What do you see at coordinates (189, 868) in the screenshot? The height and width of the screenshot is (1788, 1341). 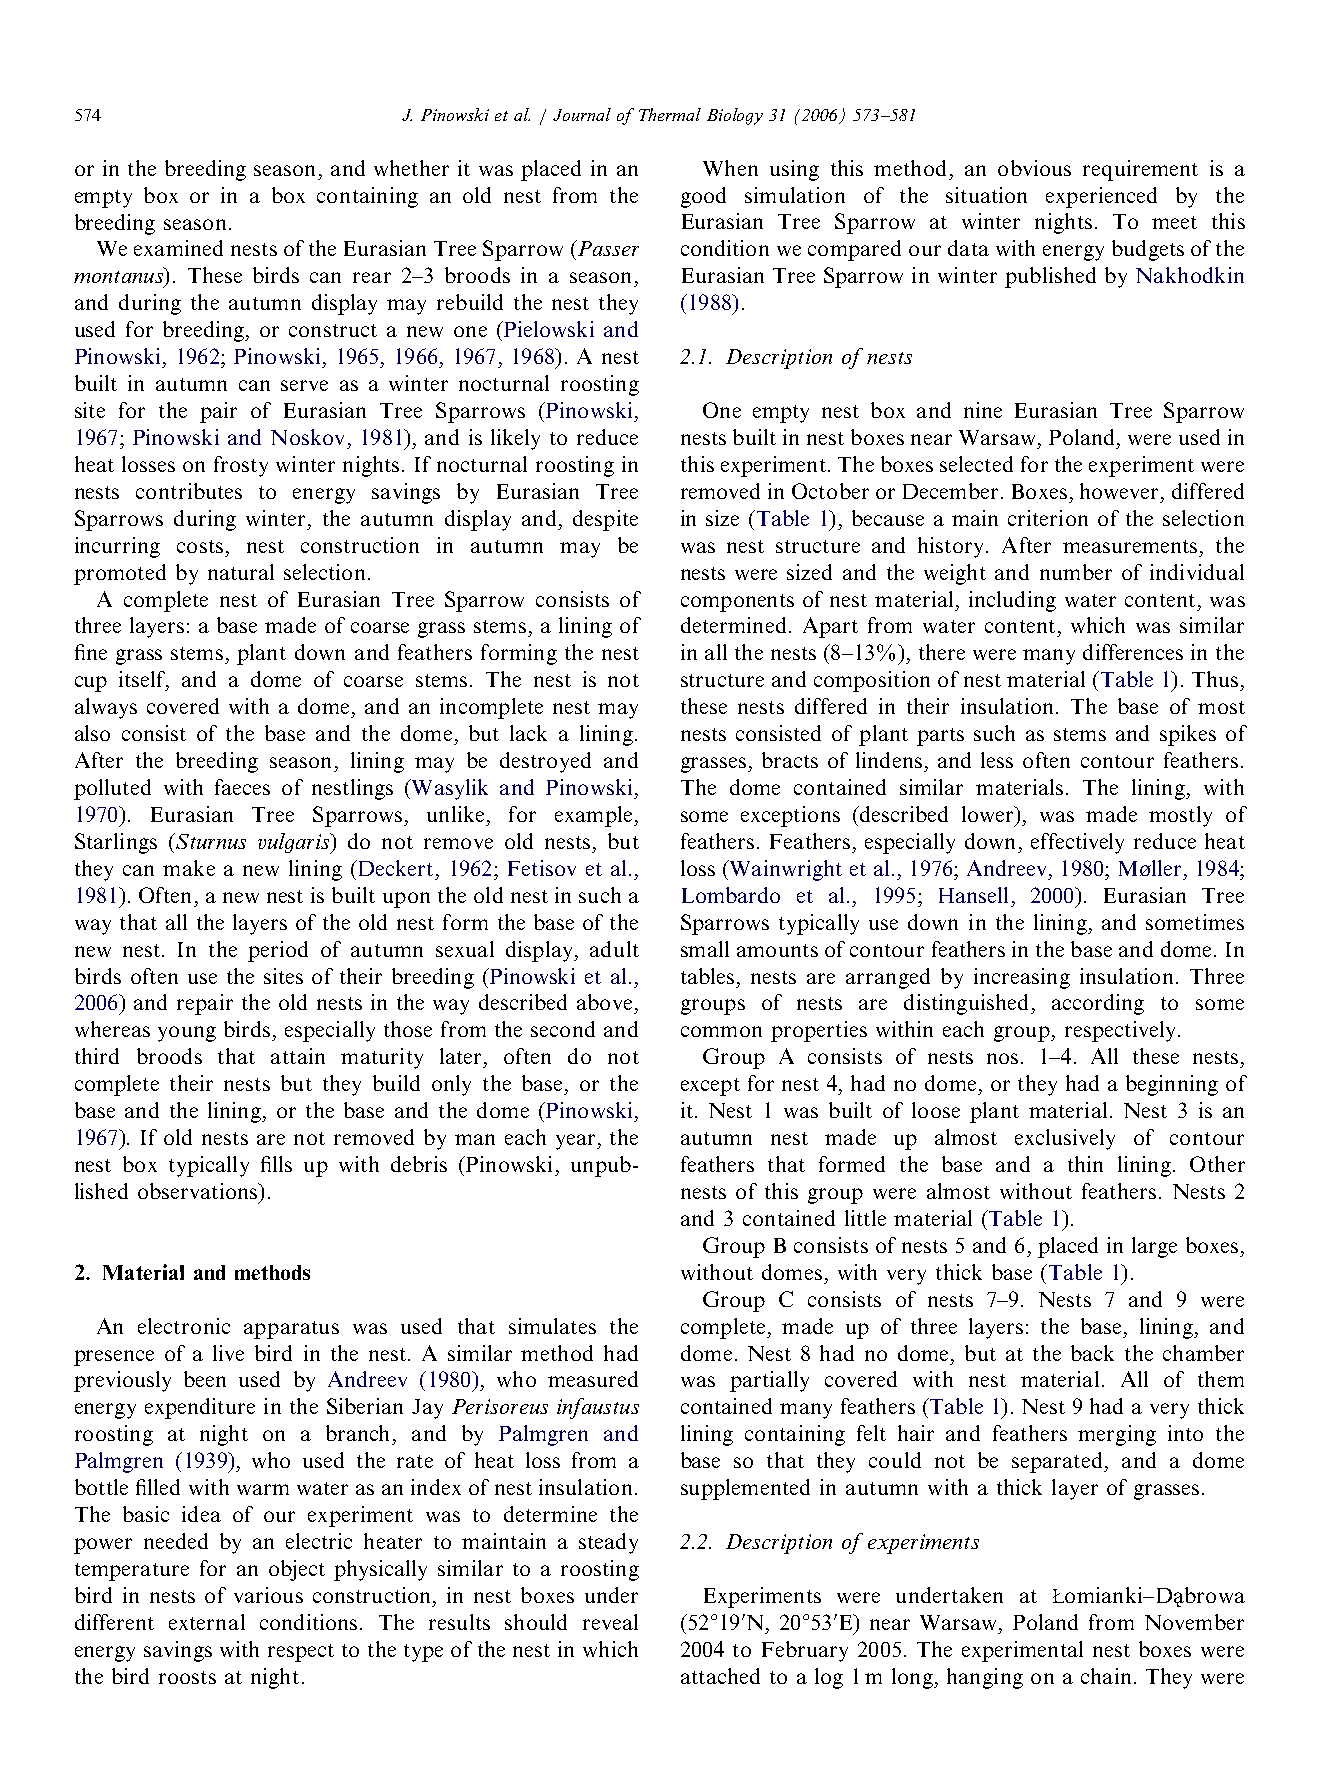 I see `make` at bounding box center [189, 868].
